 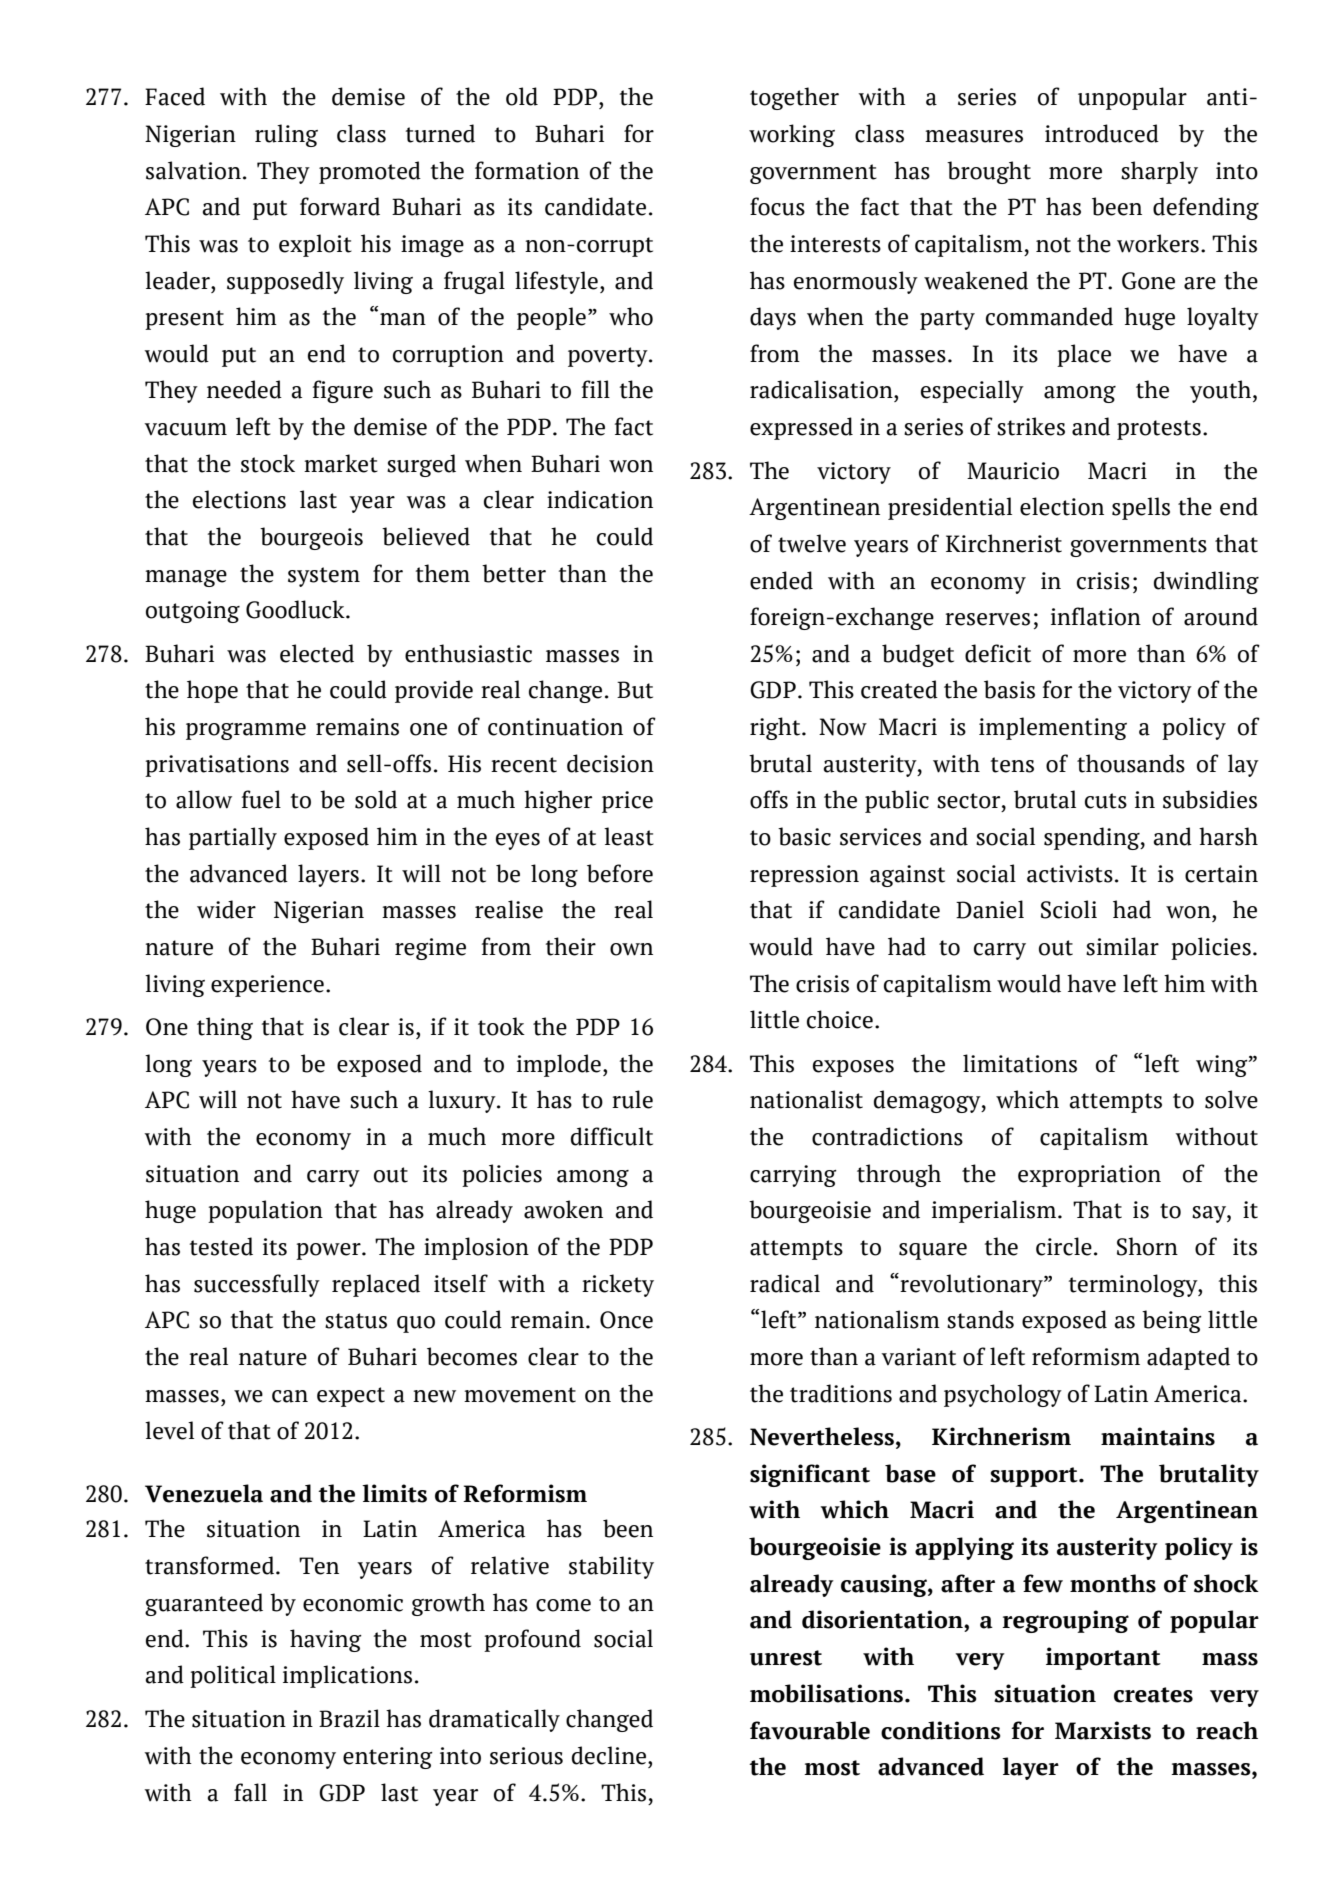 I want to click on focus, so click(x=777, y=206).
